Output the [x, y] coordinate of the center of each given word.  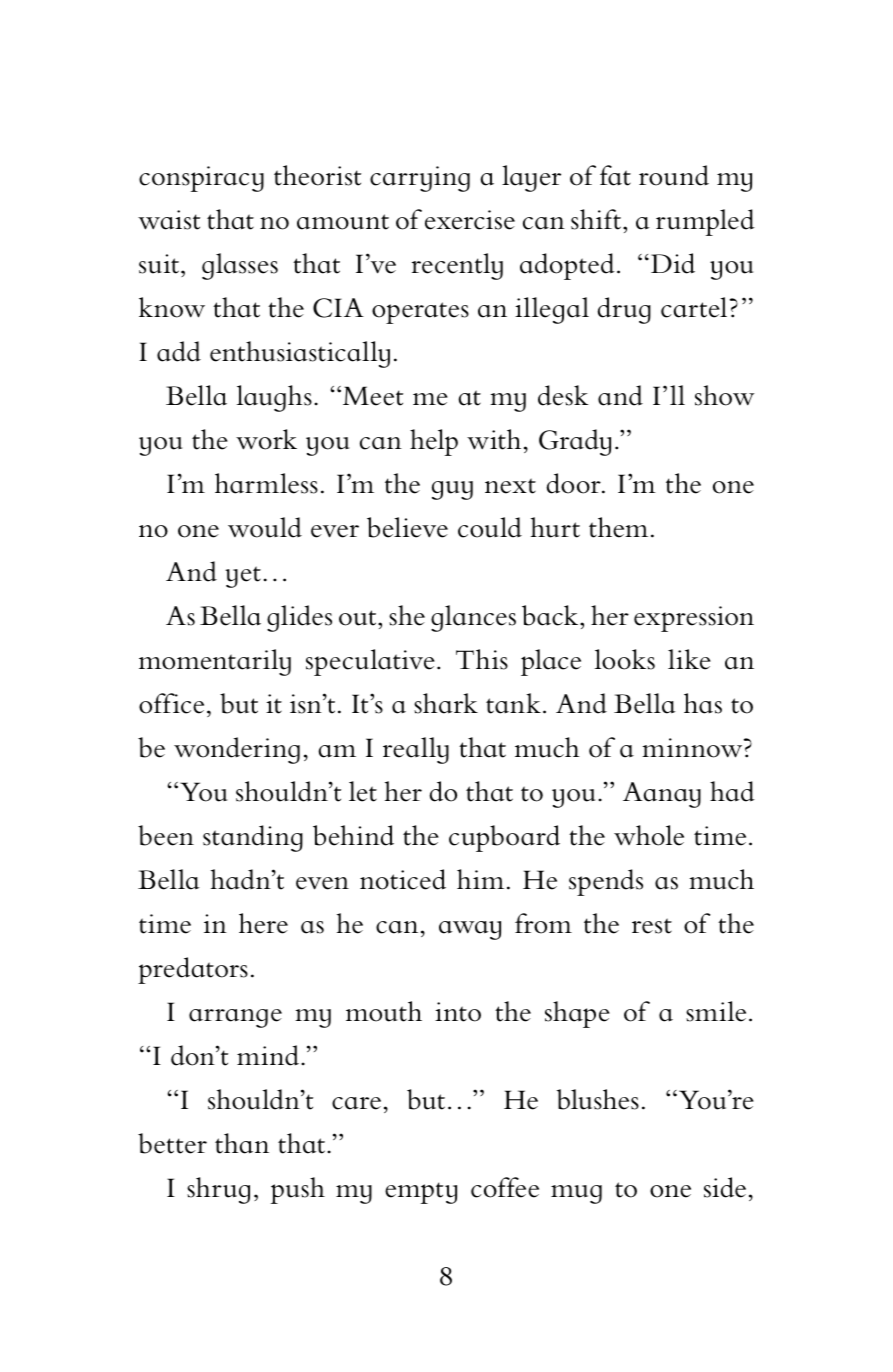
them [618, 527]
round [674, 175]
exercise [470, 220]
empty [421, 1193]
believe [407, 527]
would [265, 527]
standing [253, 838]
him [480, 879]
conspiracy [201, 179]
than [242, 1143]
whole [649, 835]
